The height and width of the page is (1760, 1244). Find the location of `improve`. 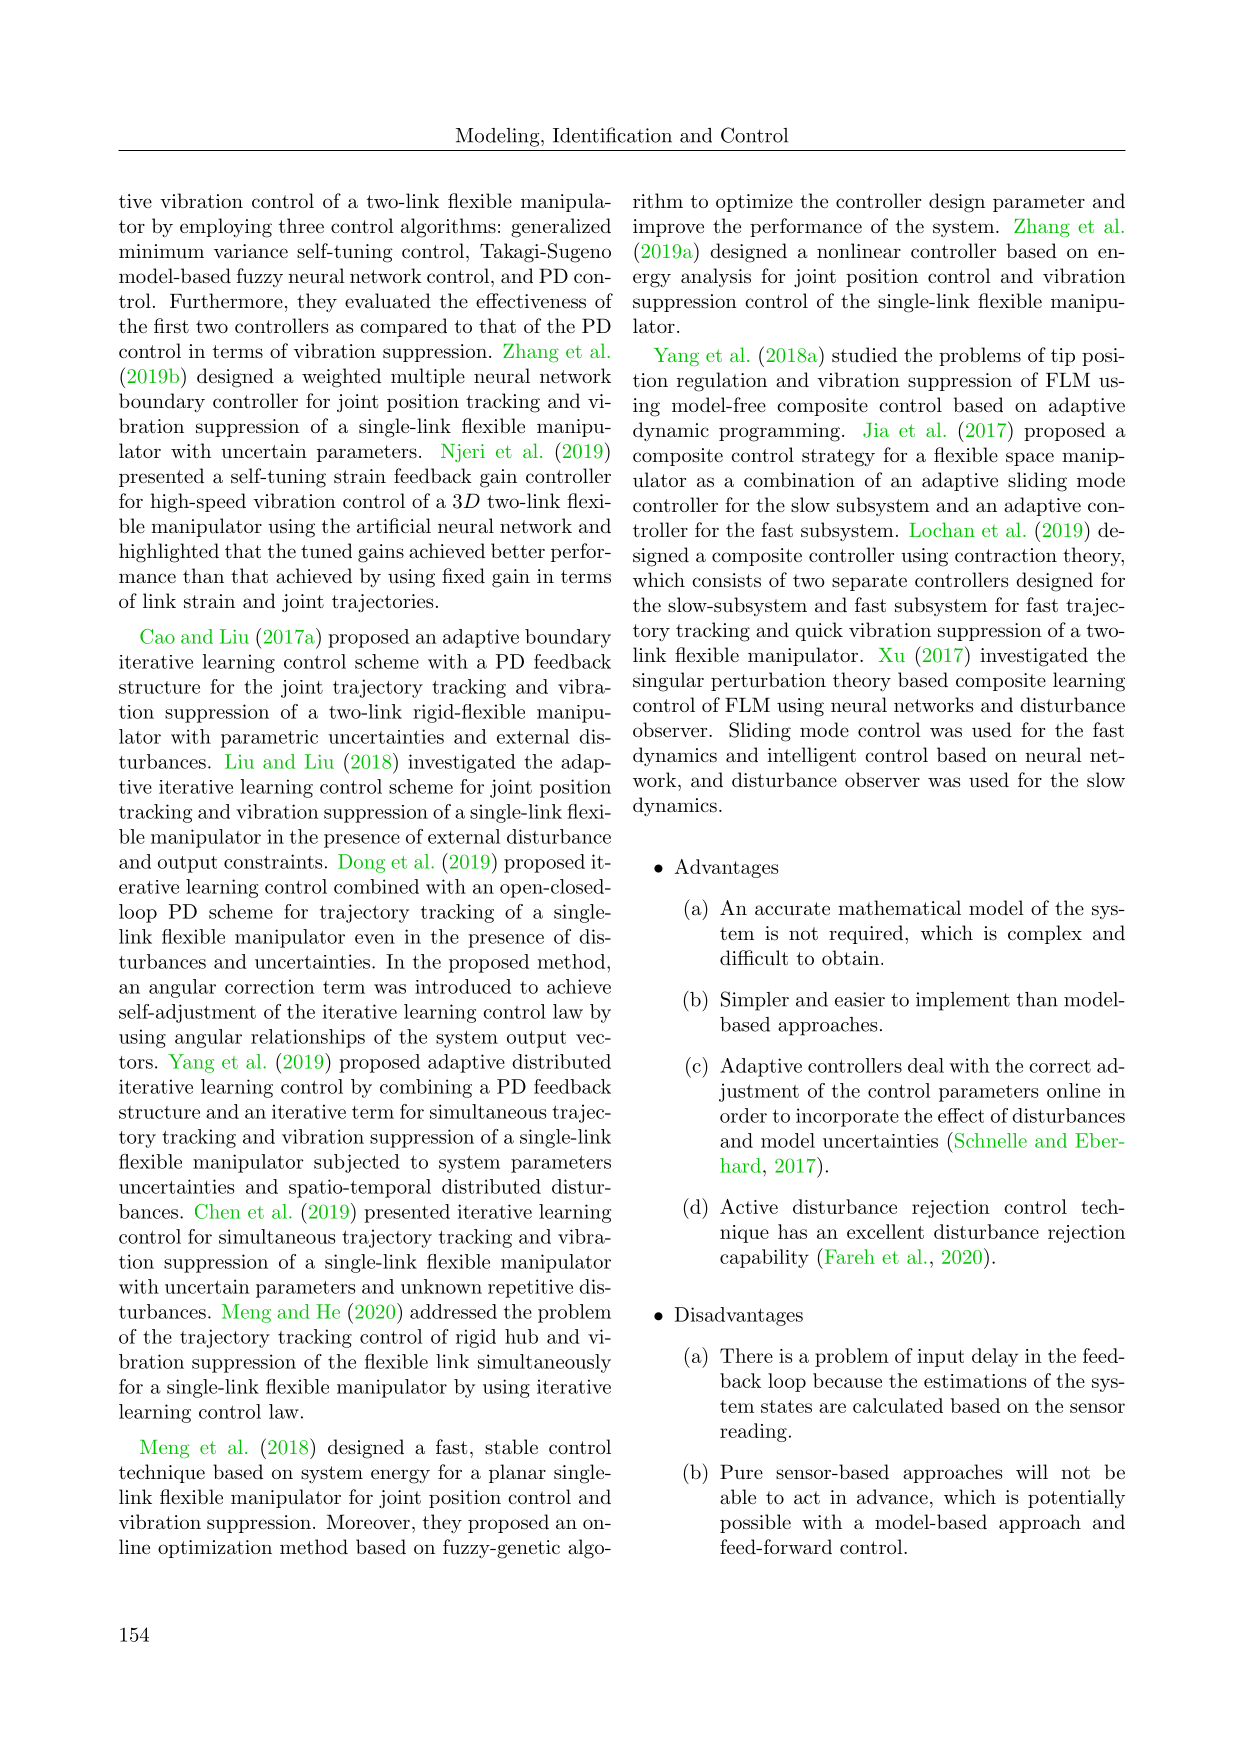

improve is located at coordinates (668, 228).
